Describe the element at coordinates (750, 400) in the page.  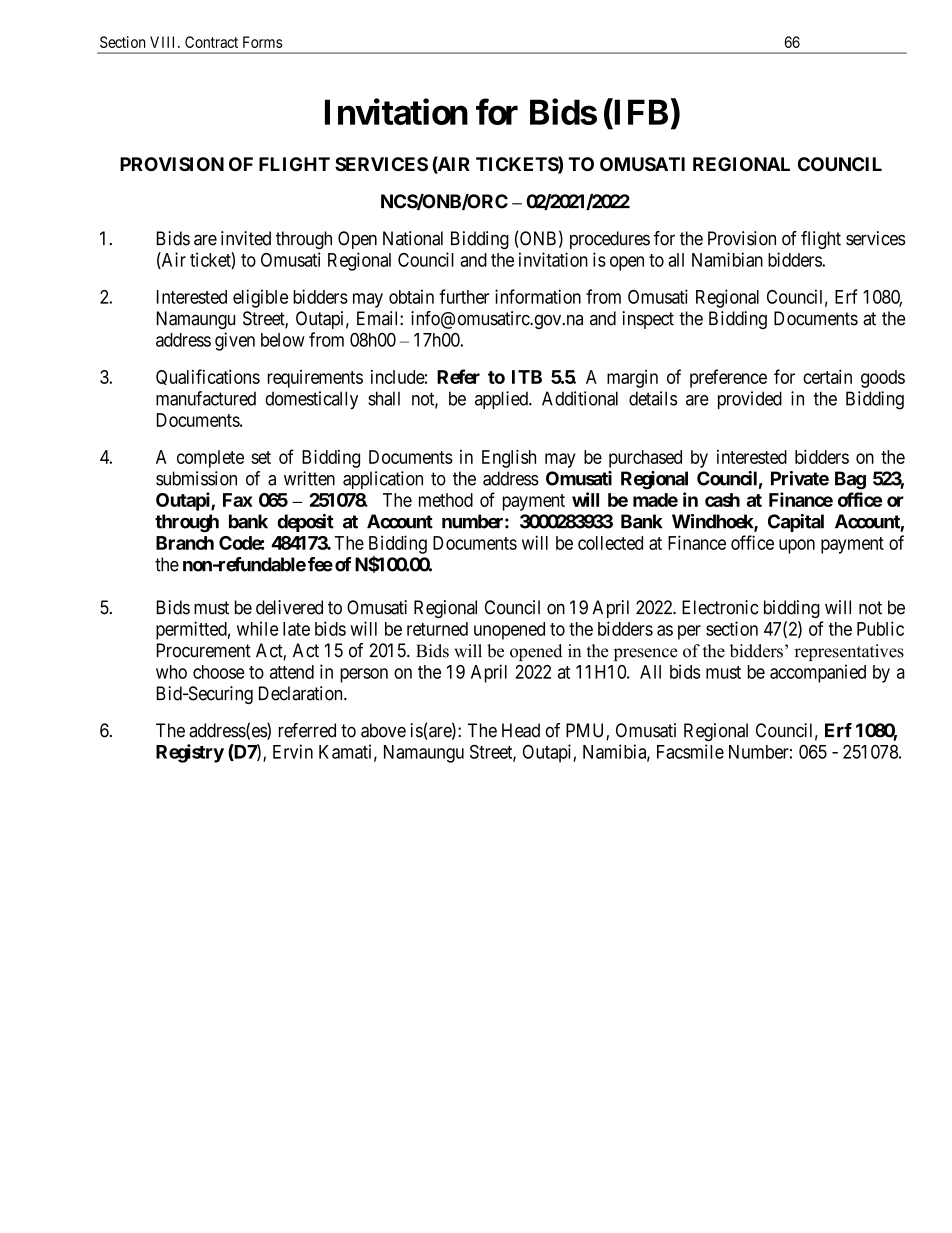
I see `provided` at that location.
